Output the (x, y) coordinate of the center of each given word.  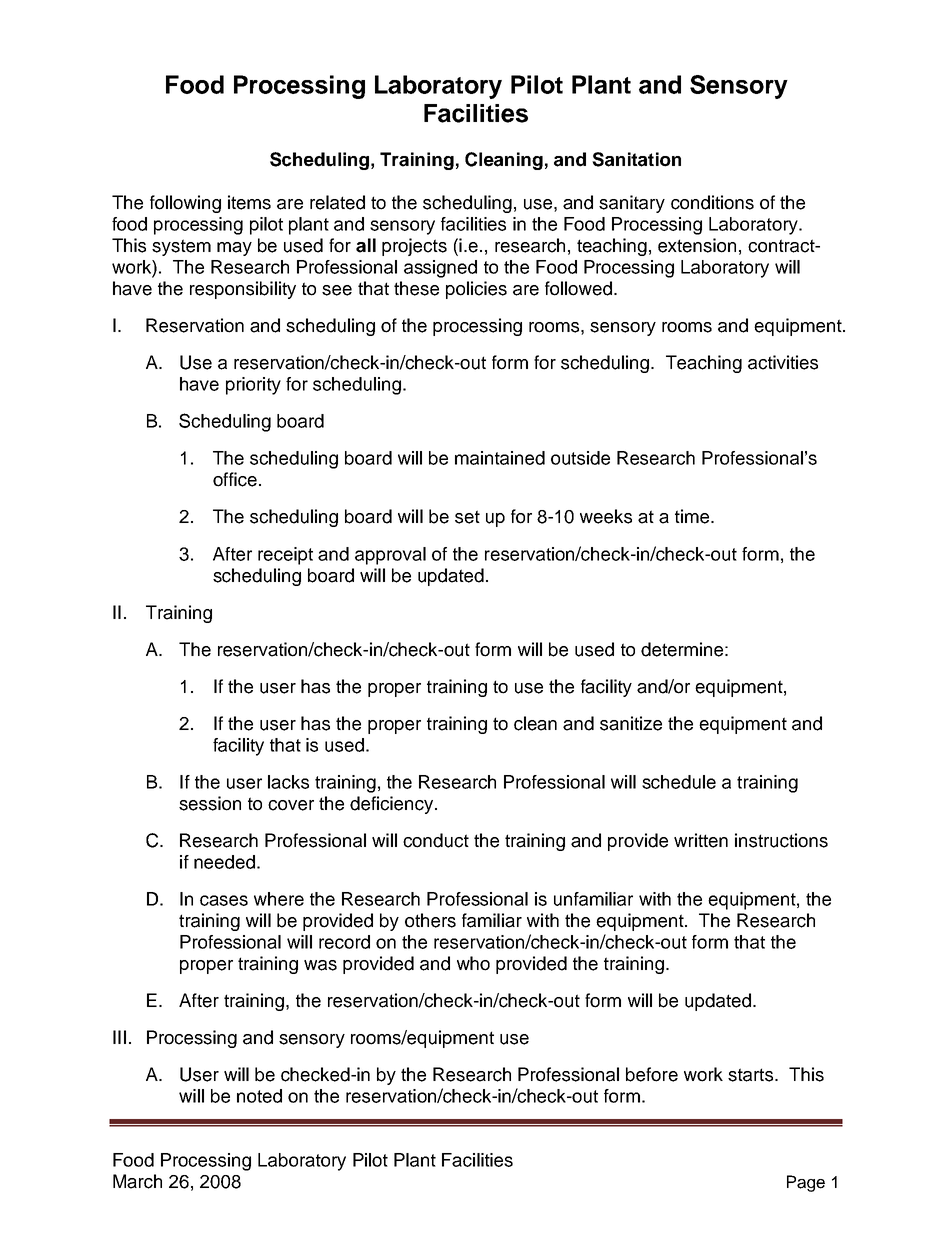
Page (806, 1183)
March (137, 1181)
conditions (712, 202)
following (185, 204)
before (652, 1074)
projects (414, 247)
